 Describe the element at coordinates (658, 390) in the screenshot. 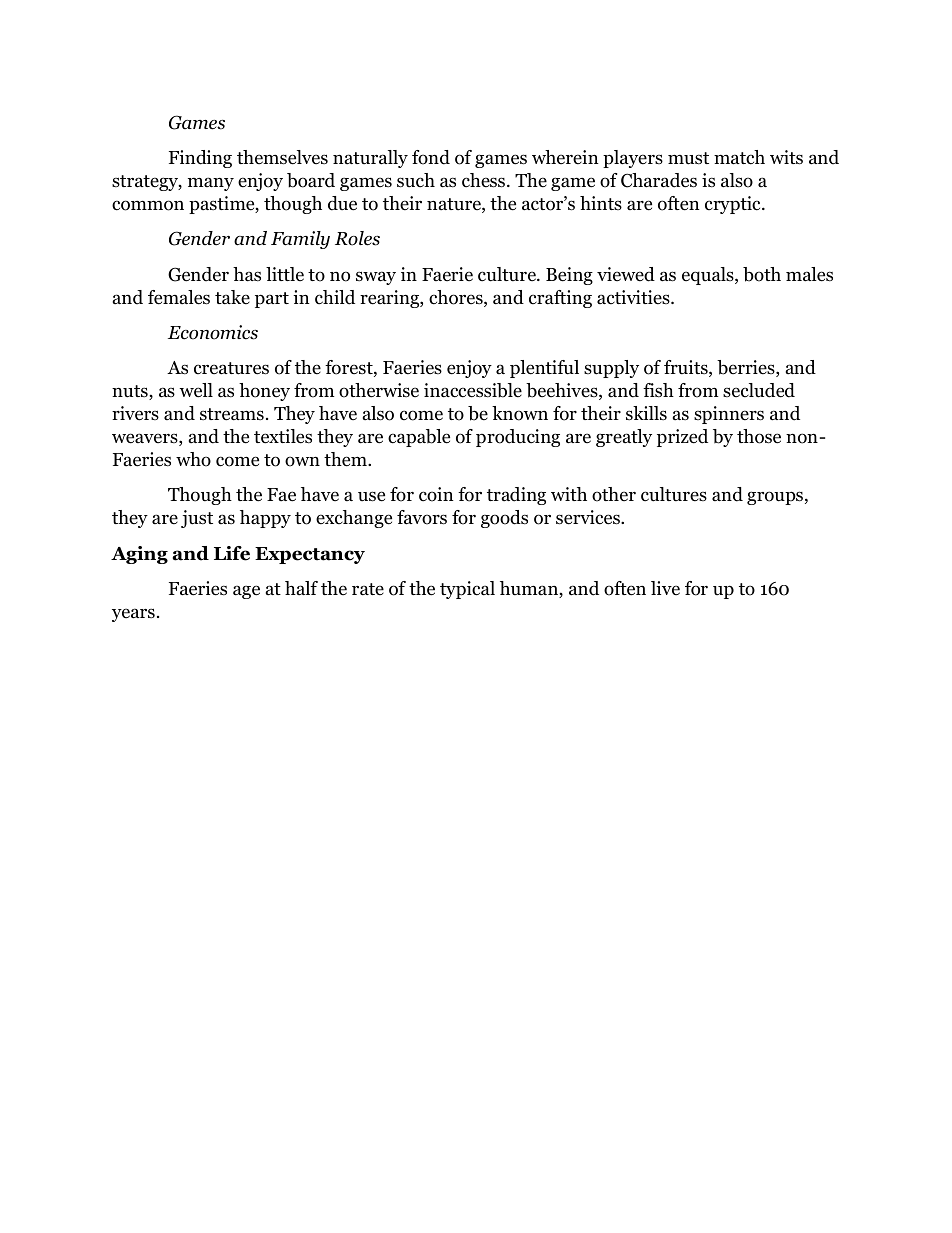

I see `fish` at that location.
